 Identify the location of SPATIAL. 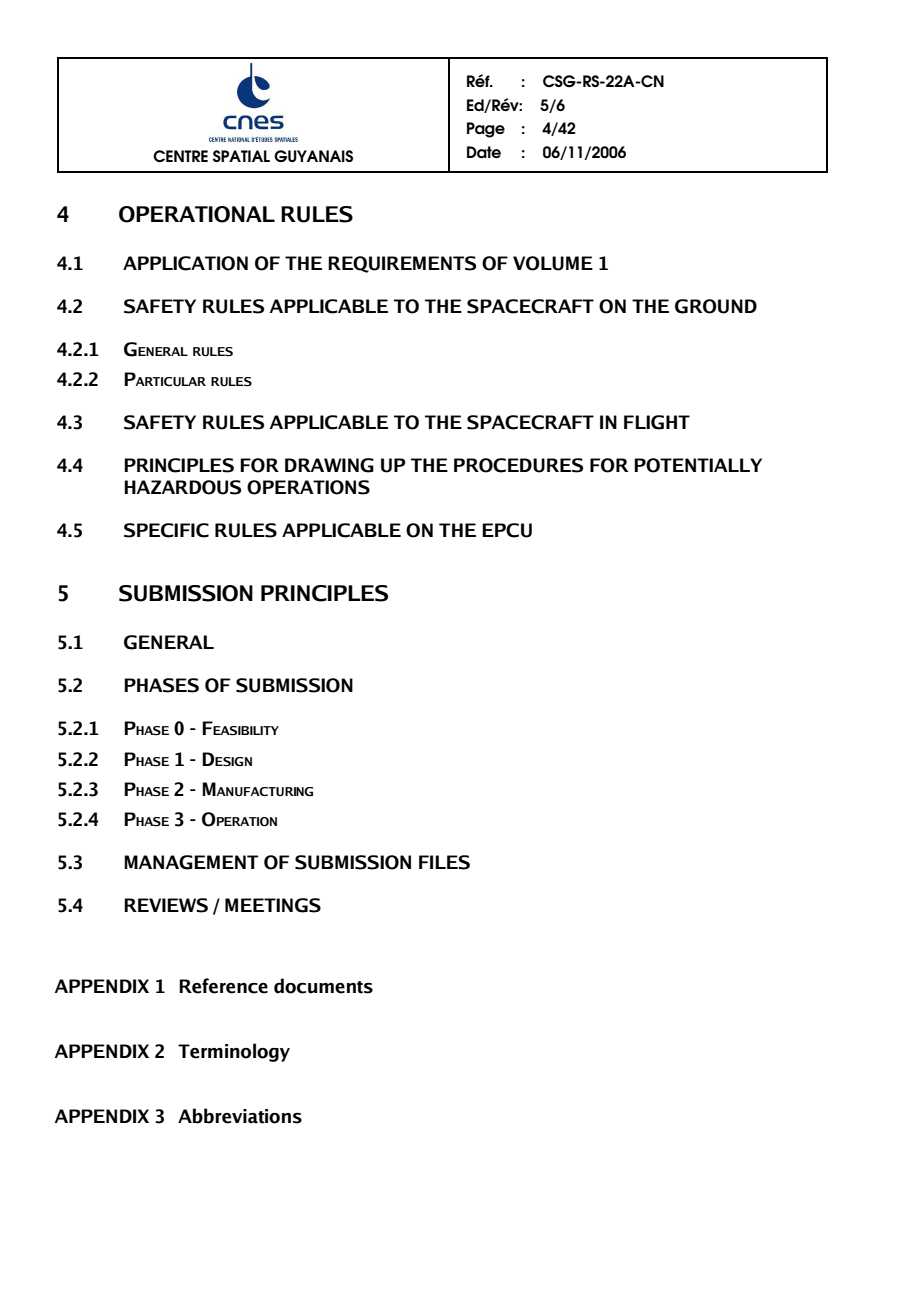
(241, 156).
